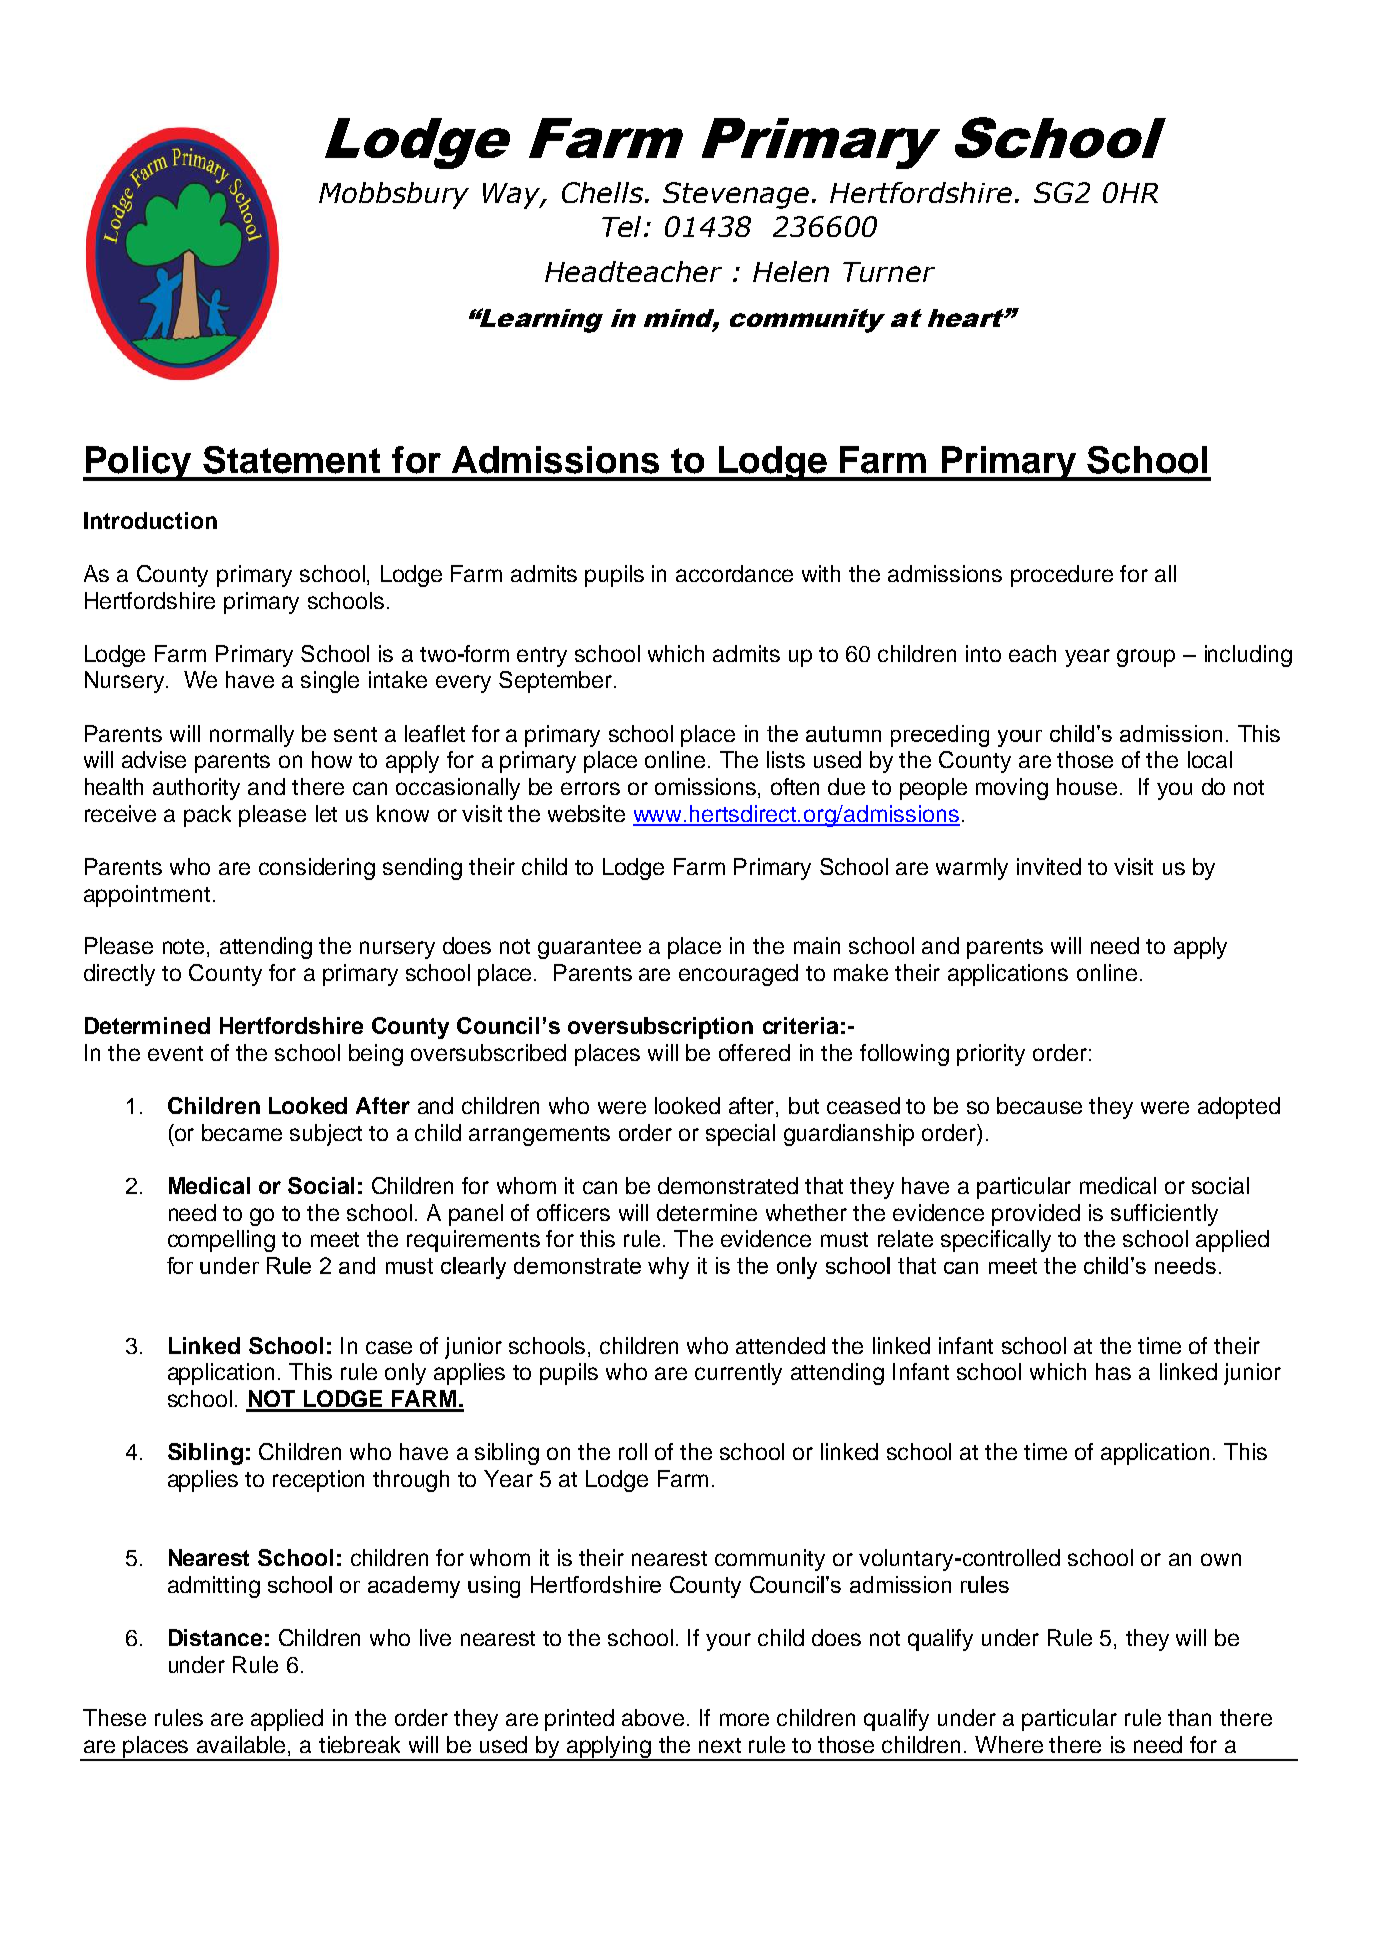  I want to click on available, so click(243, 1744).
